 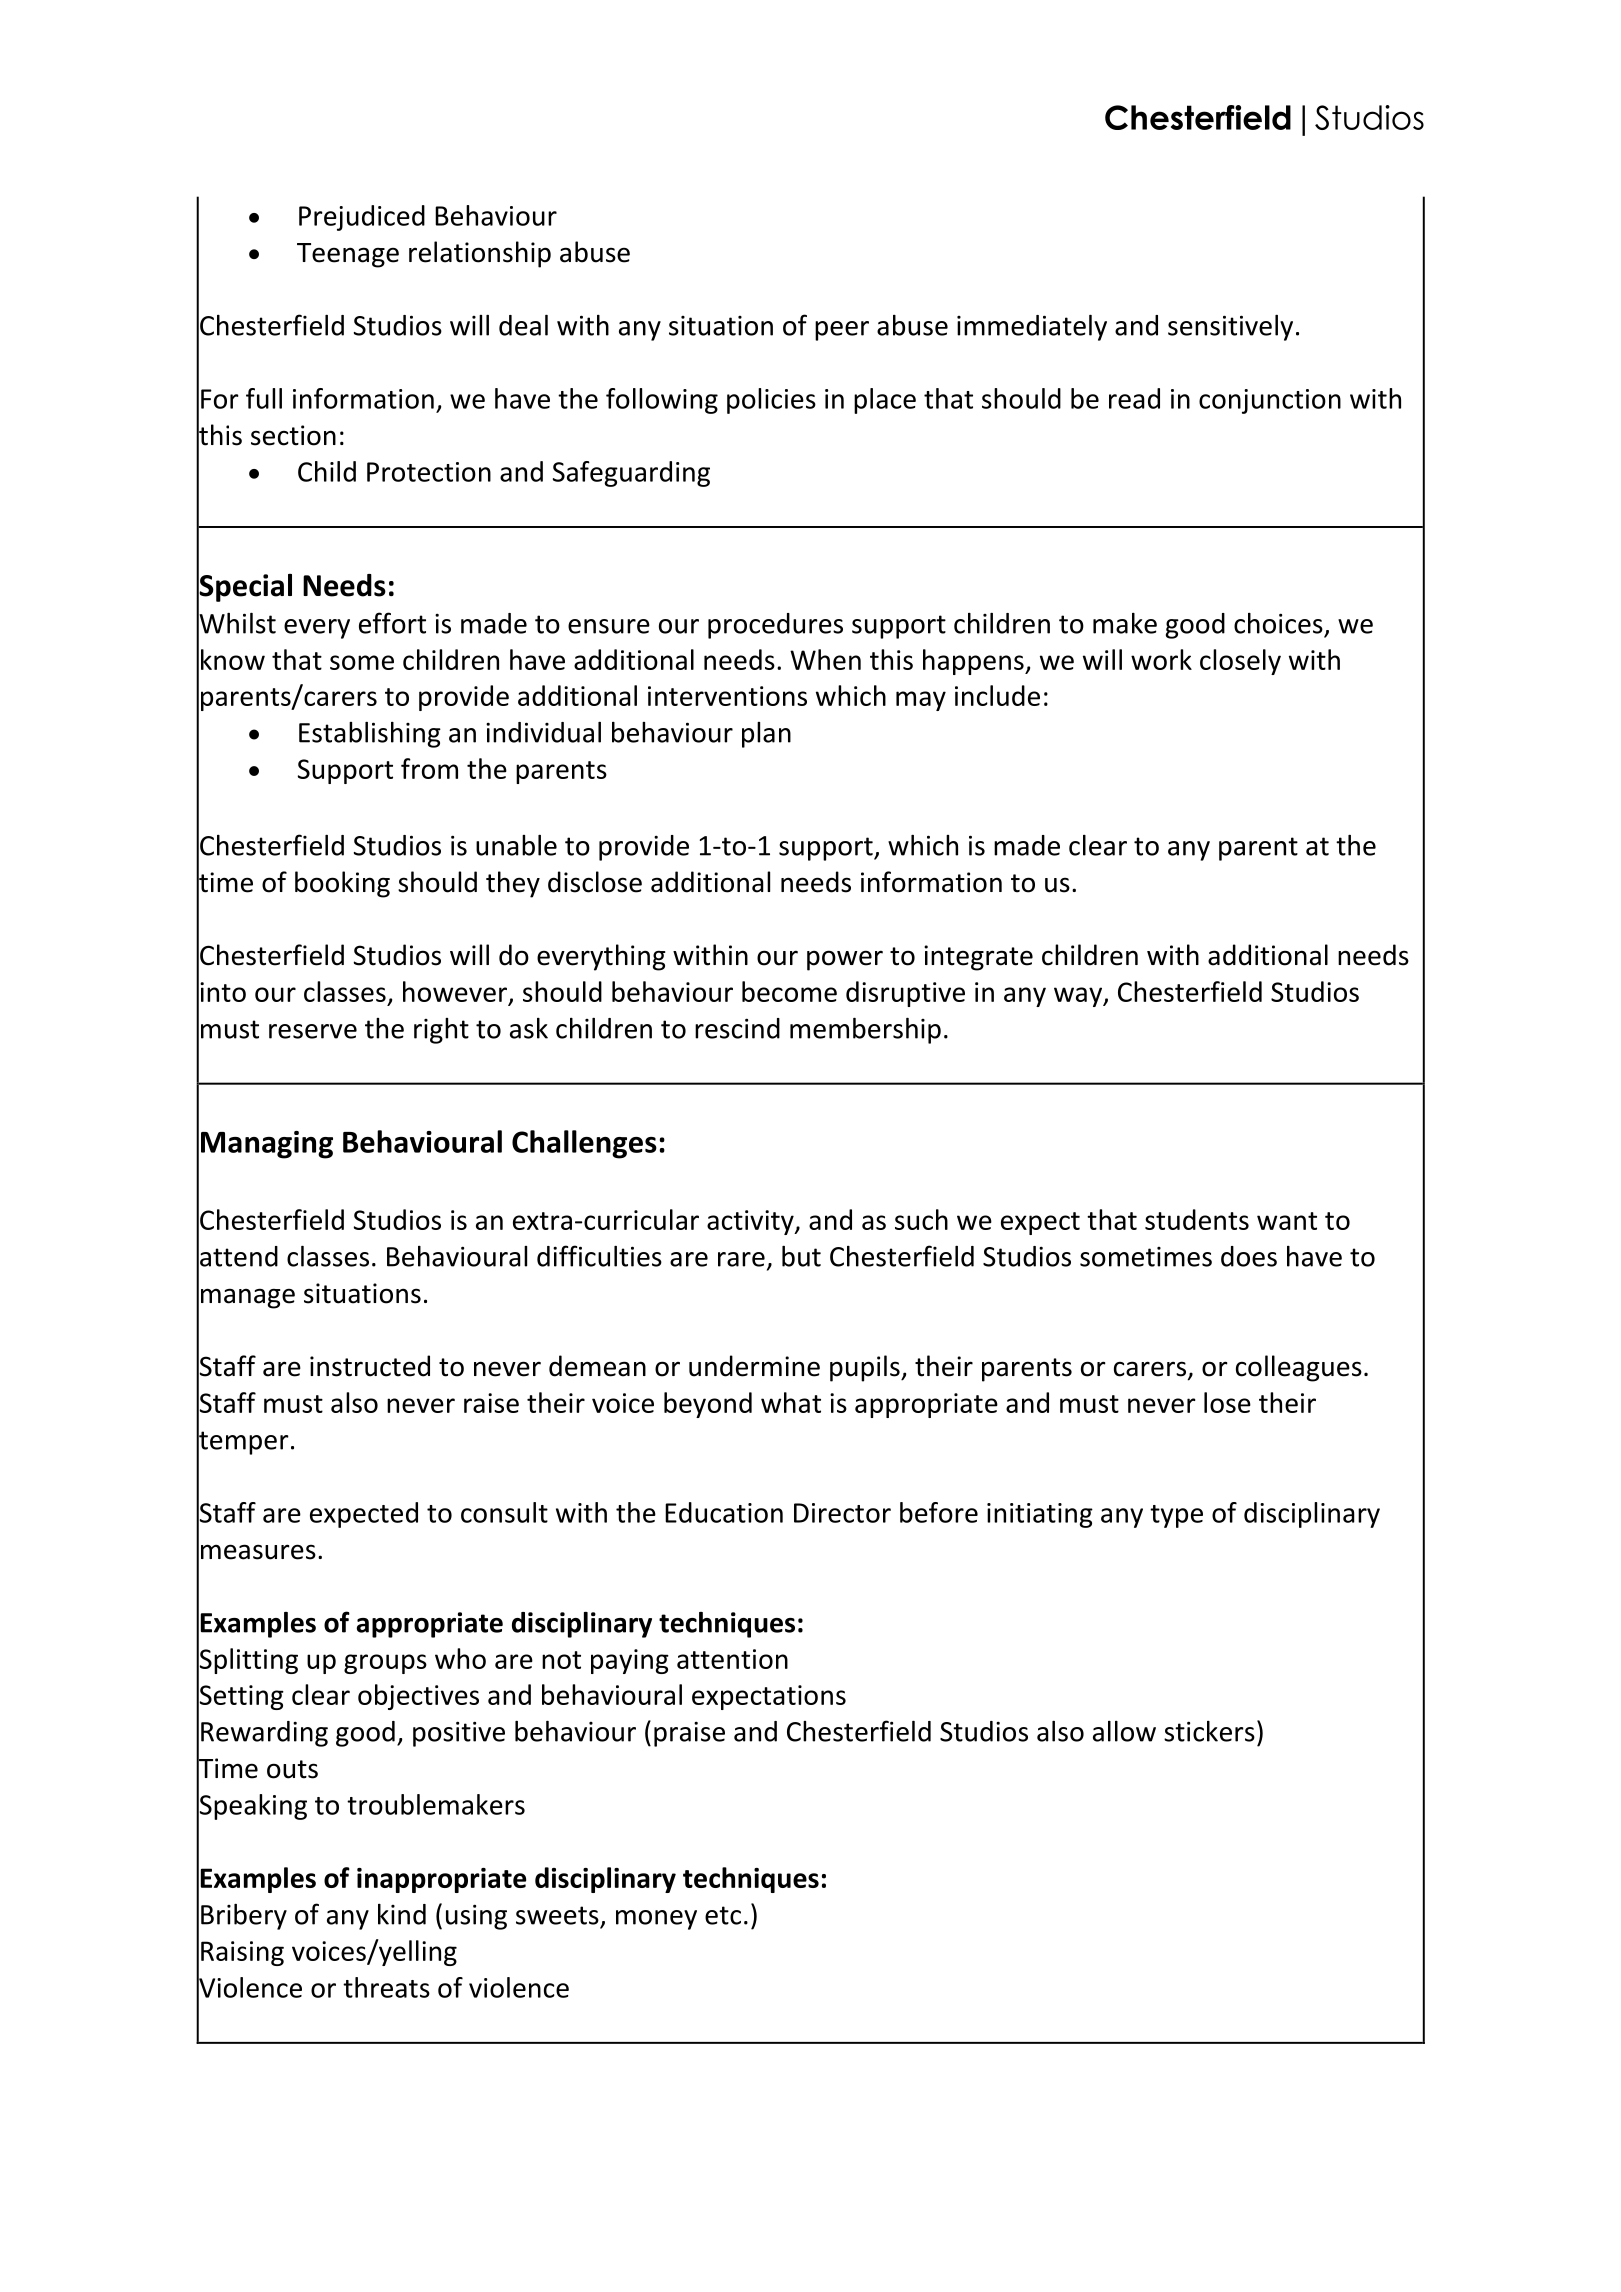 What do you see at coordinates (1161, 659) in the screenshot?
I see `work` at bounding box center [1161, 659].
